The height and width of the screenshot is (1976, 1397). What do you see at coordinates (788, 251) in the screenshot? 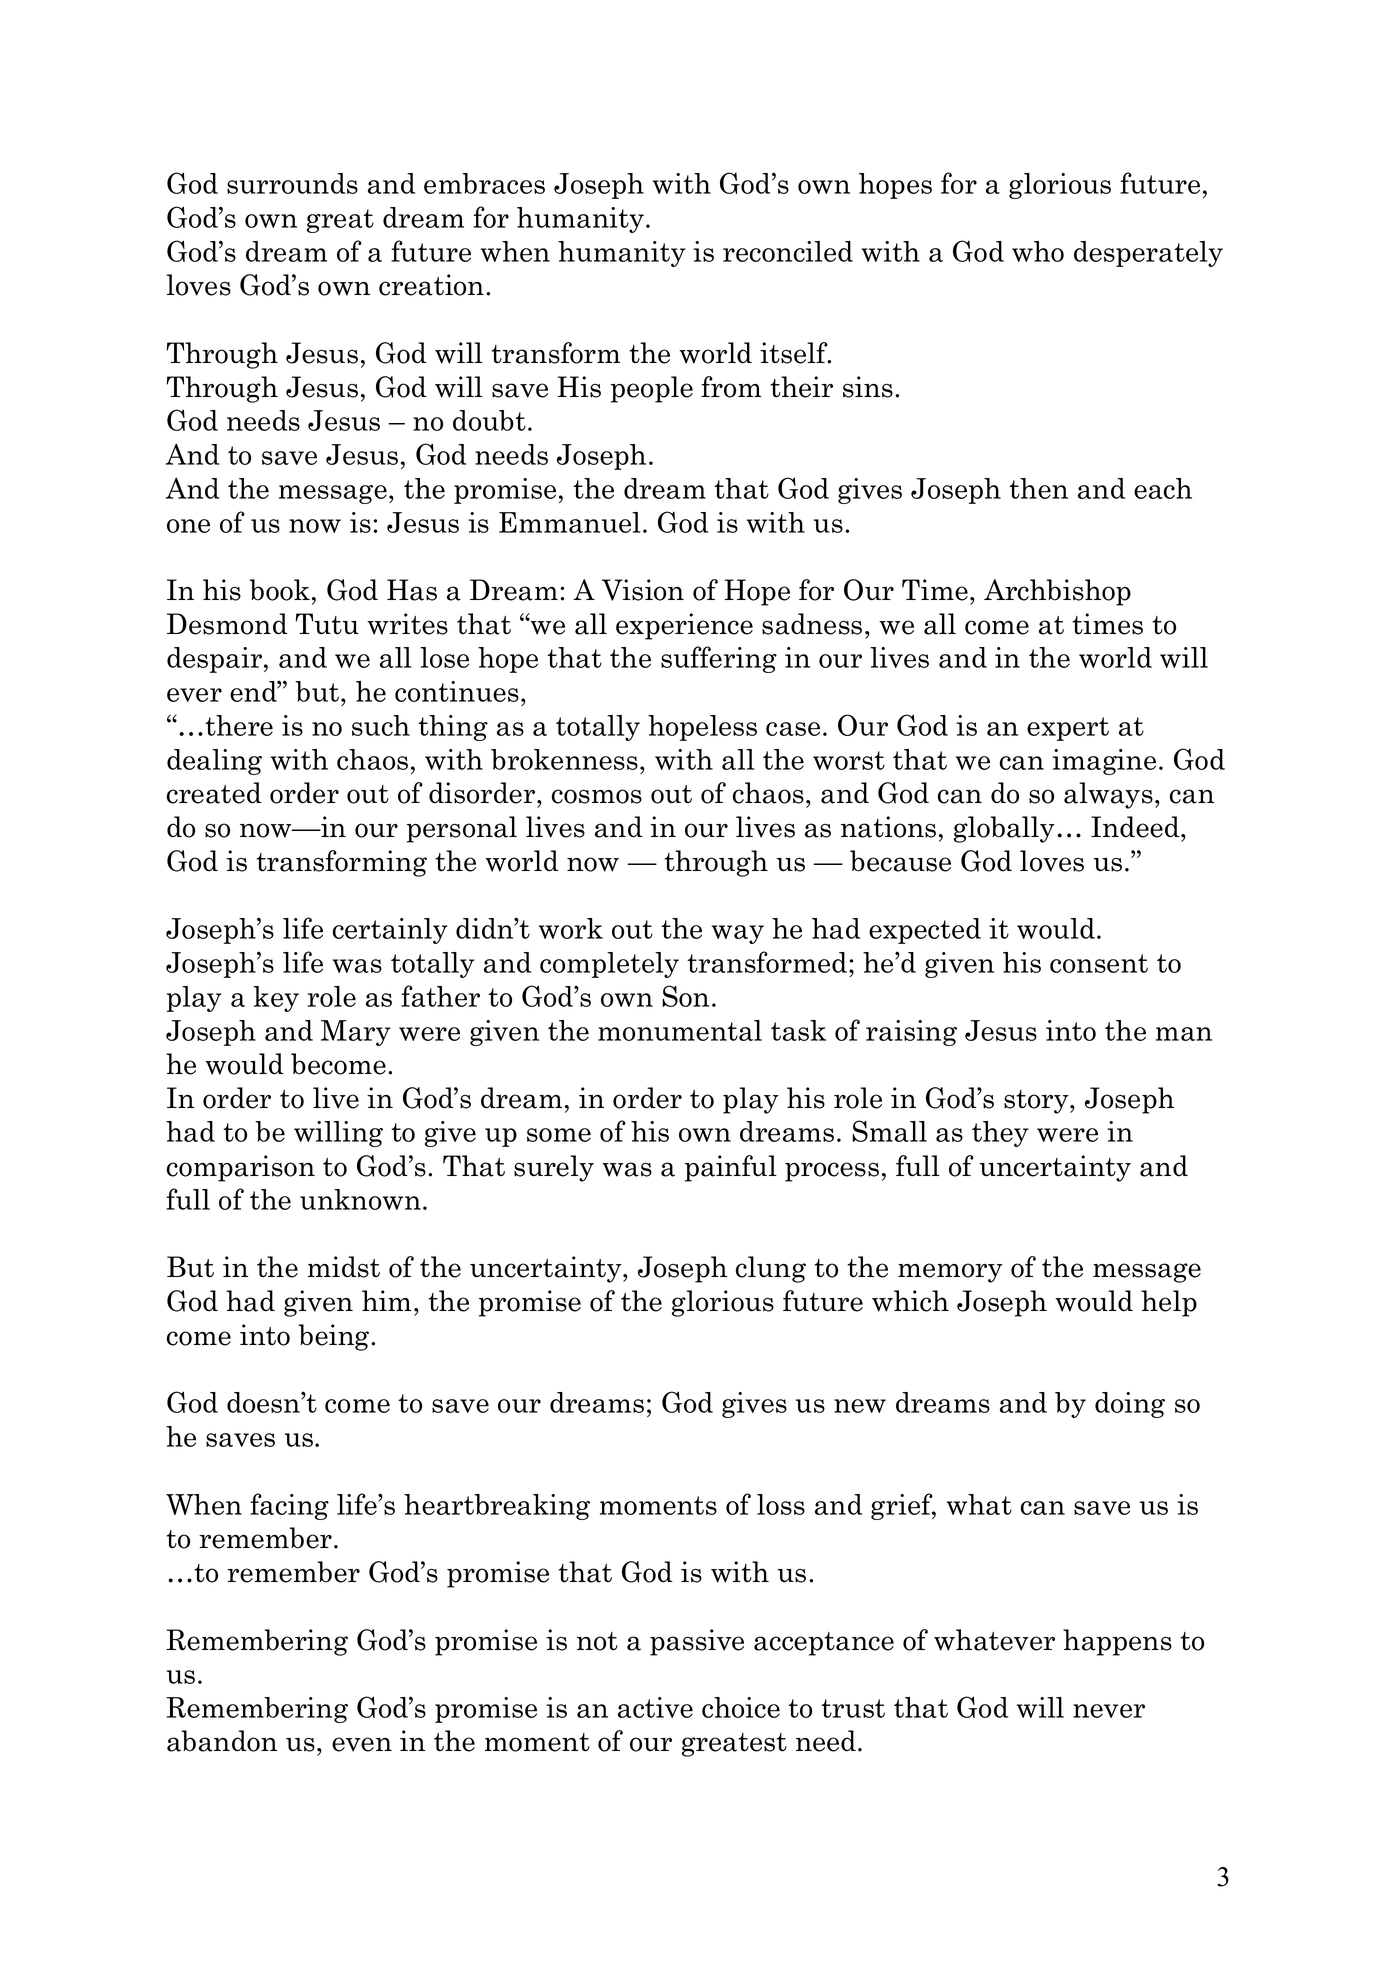
I see `reconciled` at bounding box center [788, 251].
